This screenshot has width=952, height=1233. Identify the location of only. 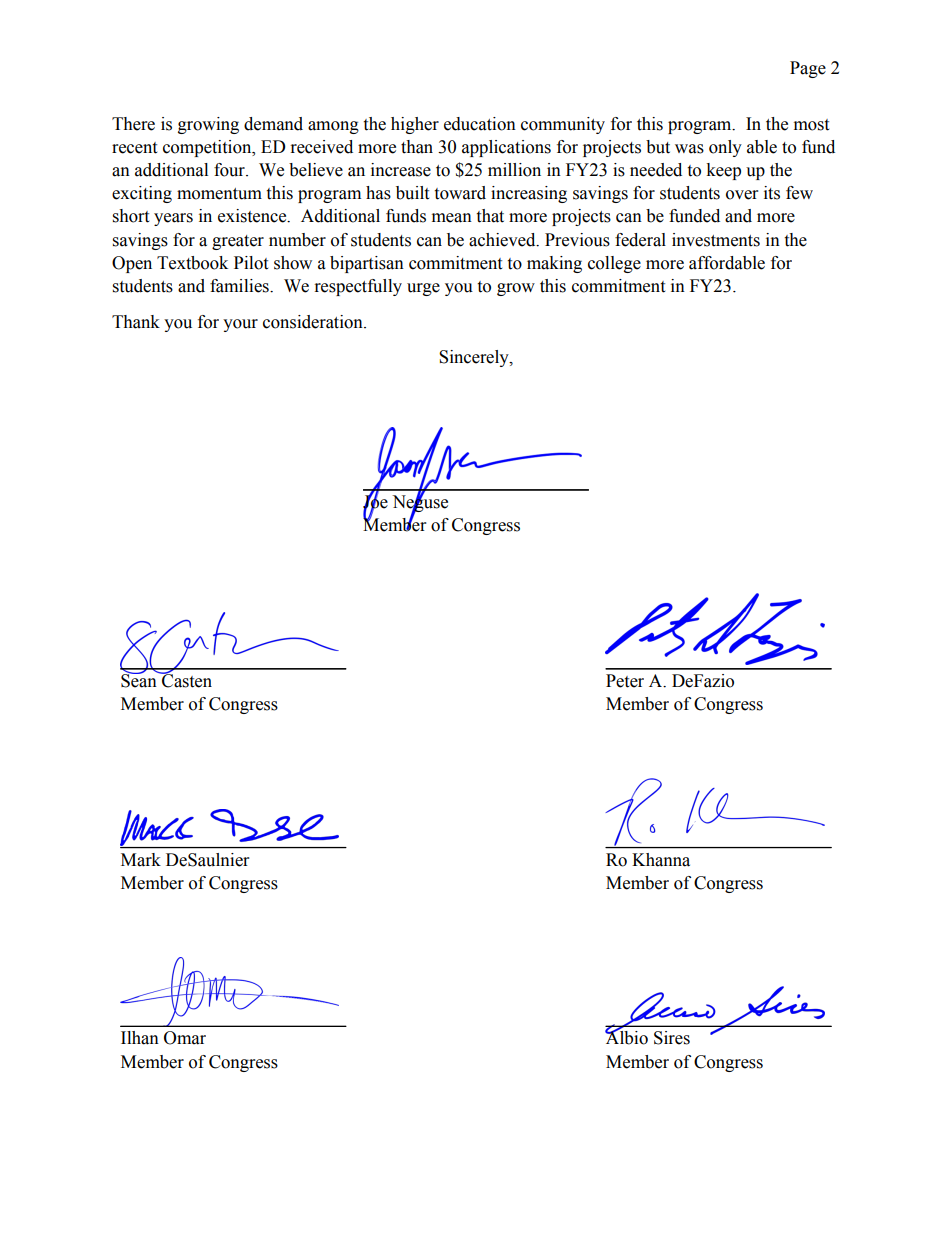
(725, 148).
